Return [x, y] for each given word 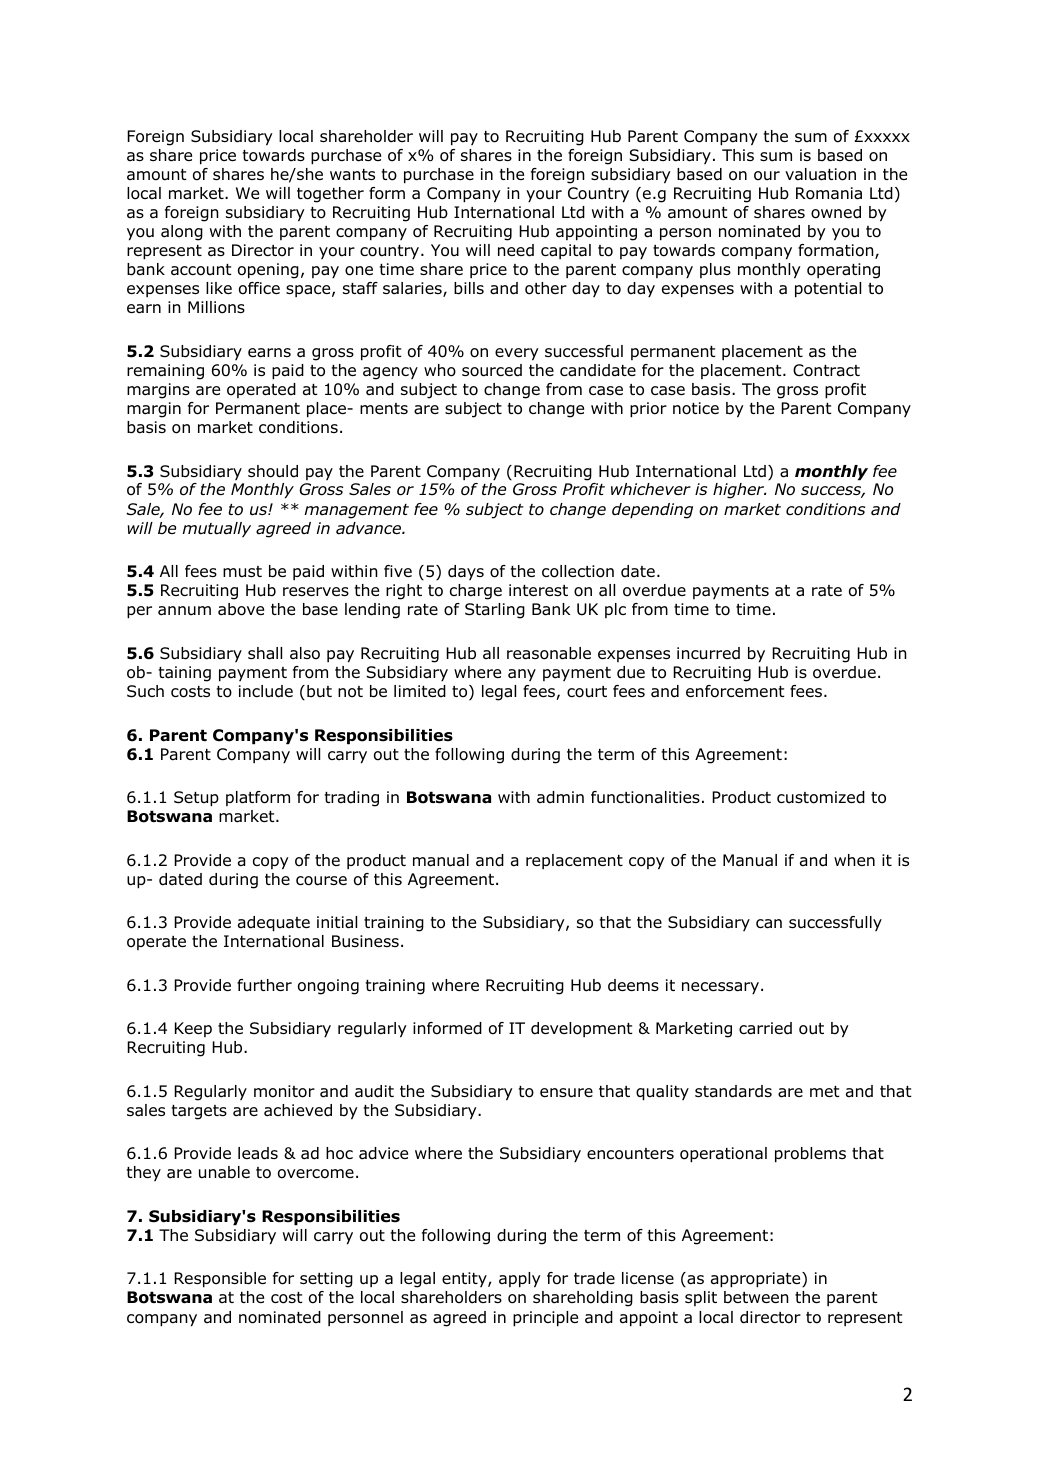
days [466, 572]
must [242, 572]
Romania [829, 193]
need [516, 250]
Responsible [220, 1280]
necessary [720, 988]
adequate [274, 924]
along [182, 233]
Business [365, 941]
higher [739, 491]
